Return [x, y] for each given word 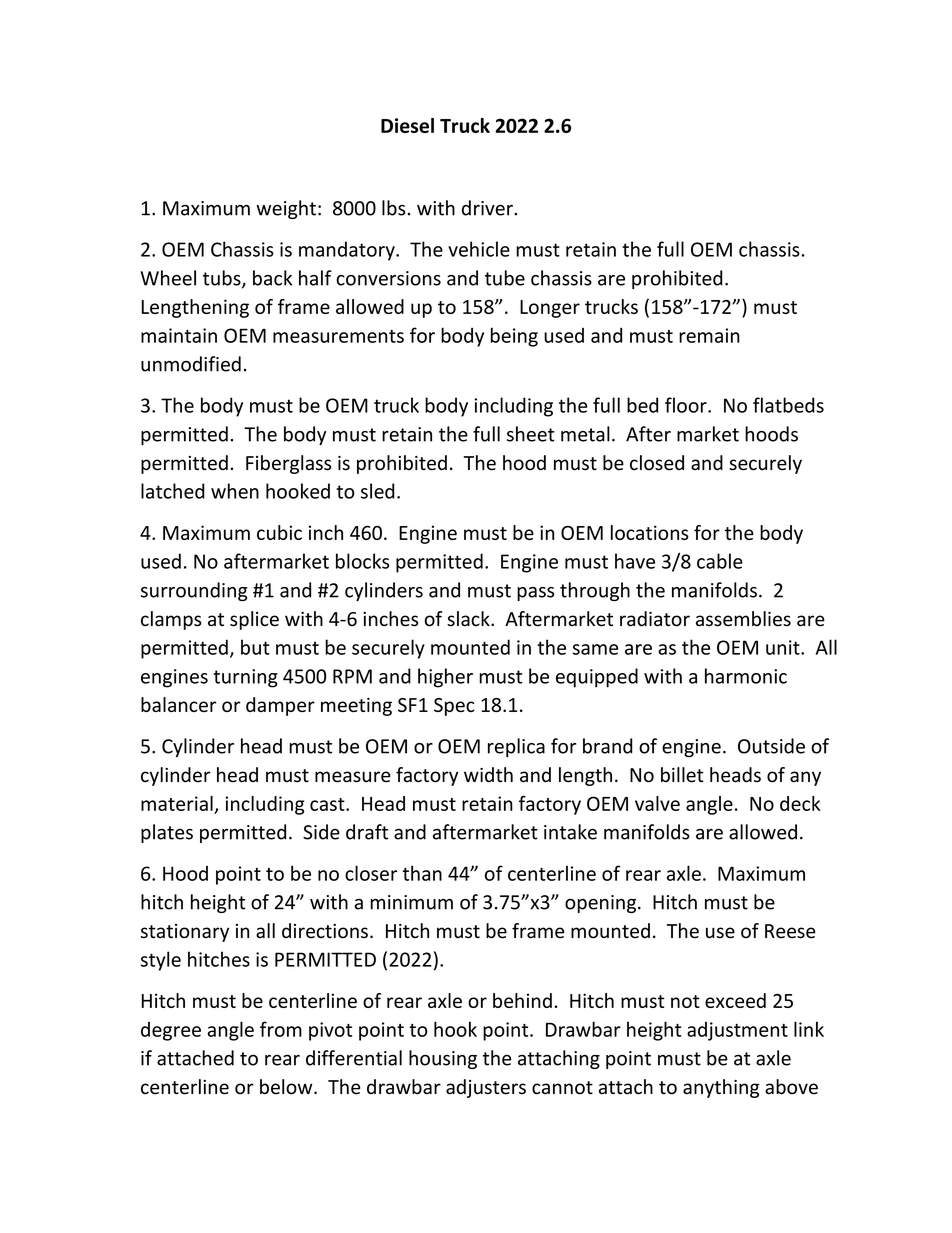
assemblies [743, 619]
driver [488, 208]
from [281, 1029]
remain [709, 335]
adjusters [486, 1088]
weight [286, 209]
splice [254, 620]
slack [469, 619]
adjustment [737, 1031]
